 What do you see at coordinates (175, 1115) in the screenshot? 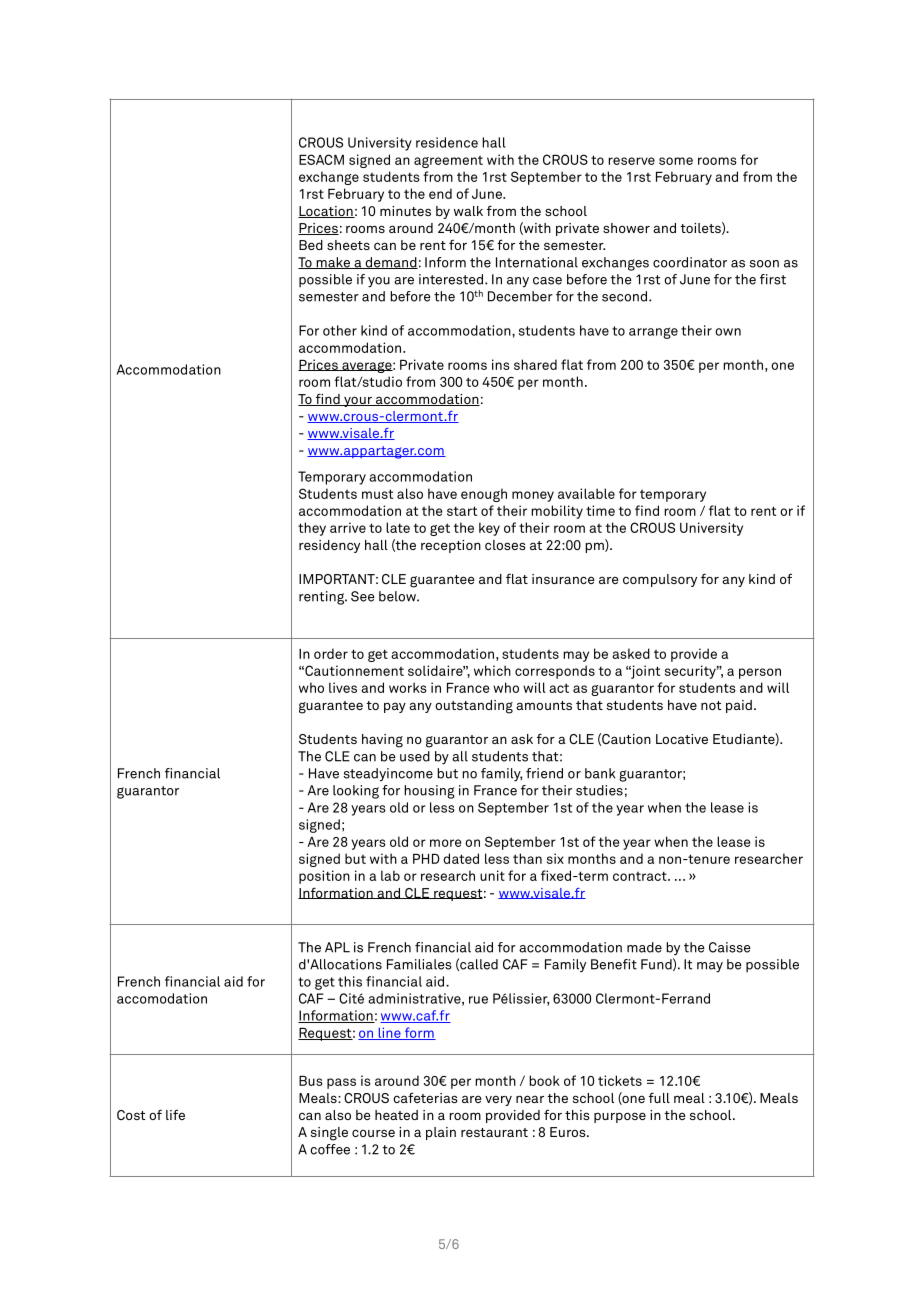
I see `life` at bounding box center [175, 1115].
